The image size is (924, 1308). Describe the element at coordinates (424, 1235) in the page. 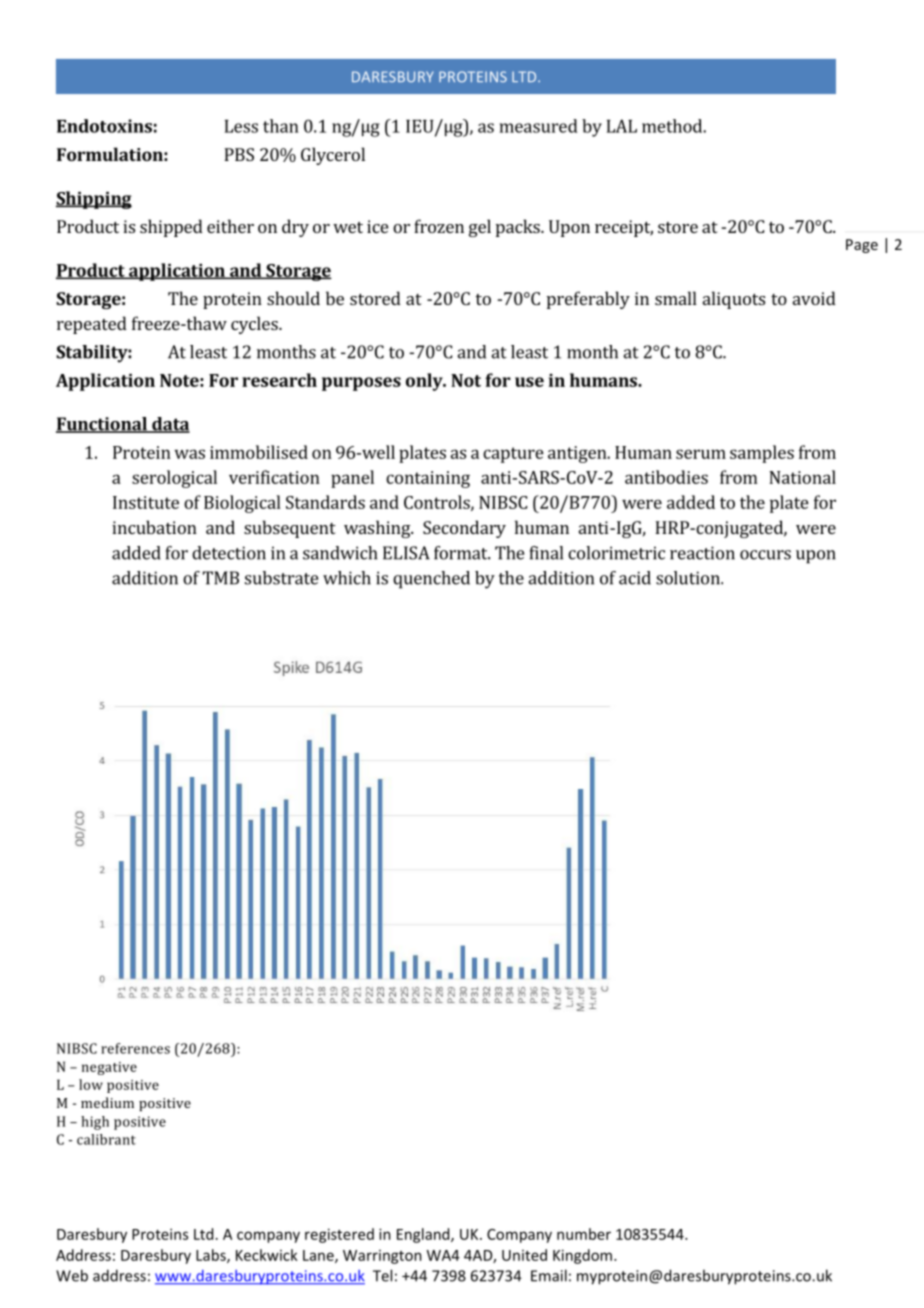

I see `England` at that location.
